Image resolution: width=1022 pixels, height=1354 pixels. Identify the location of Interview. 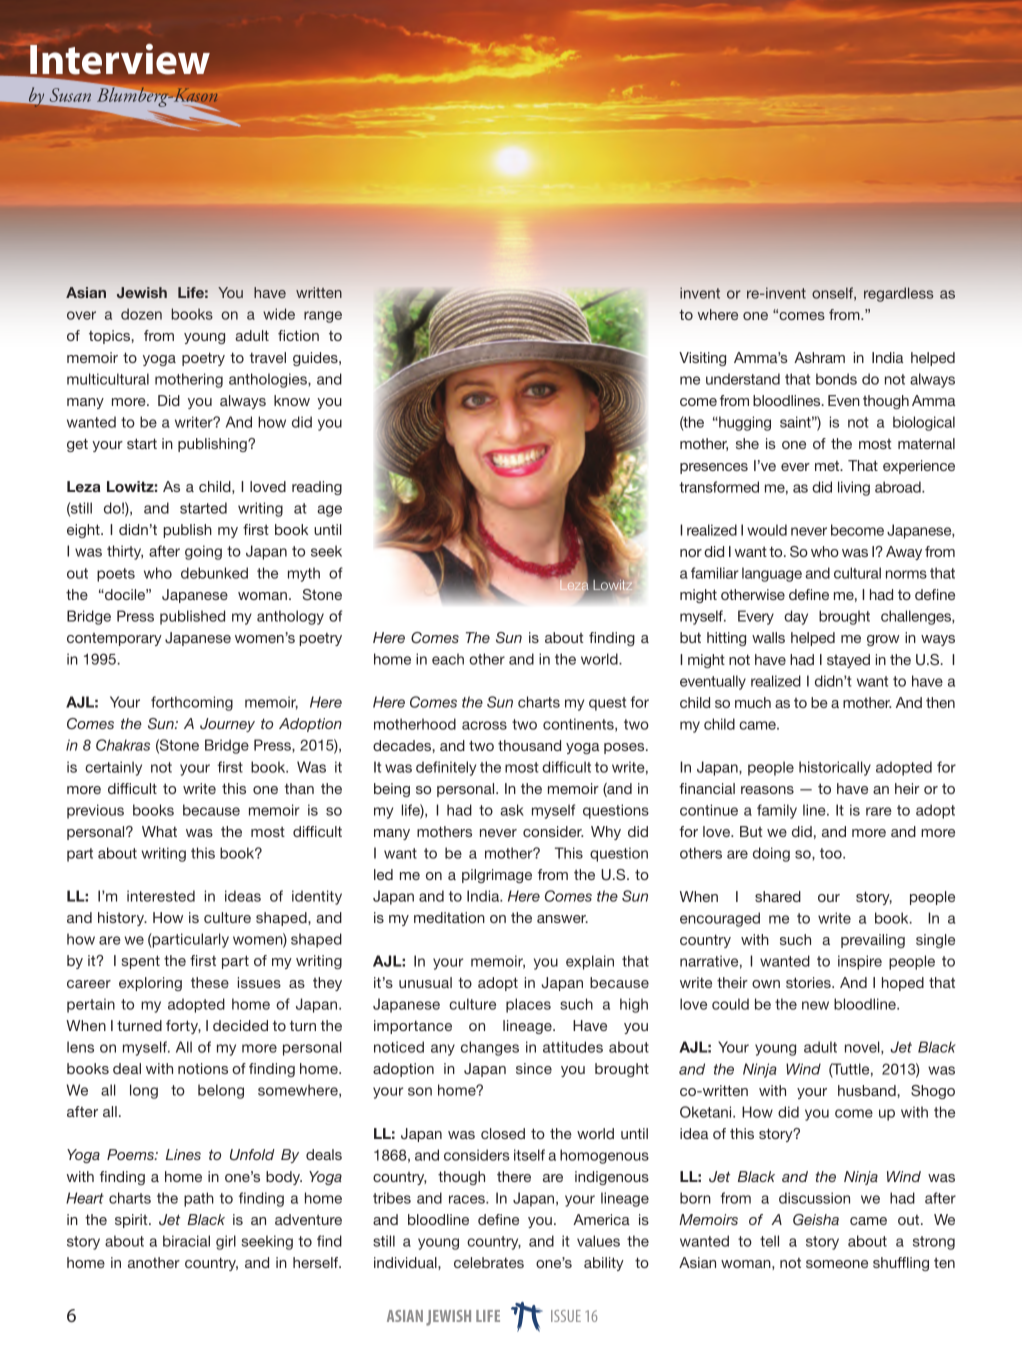
(120, 59).
